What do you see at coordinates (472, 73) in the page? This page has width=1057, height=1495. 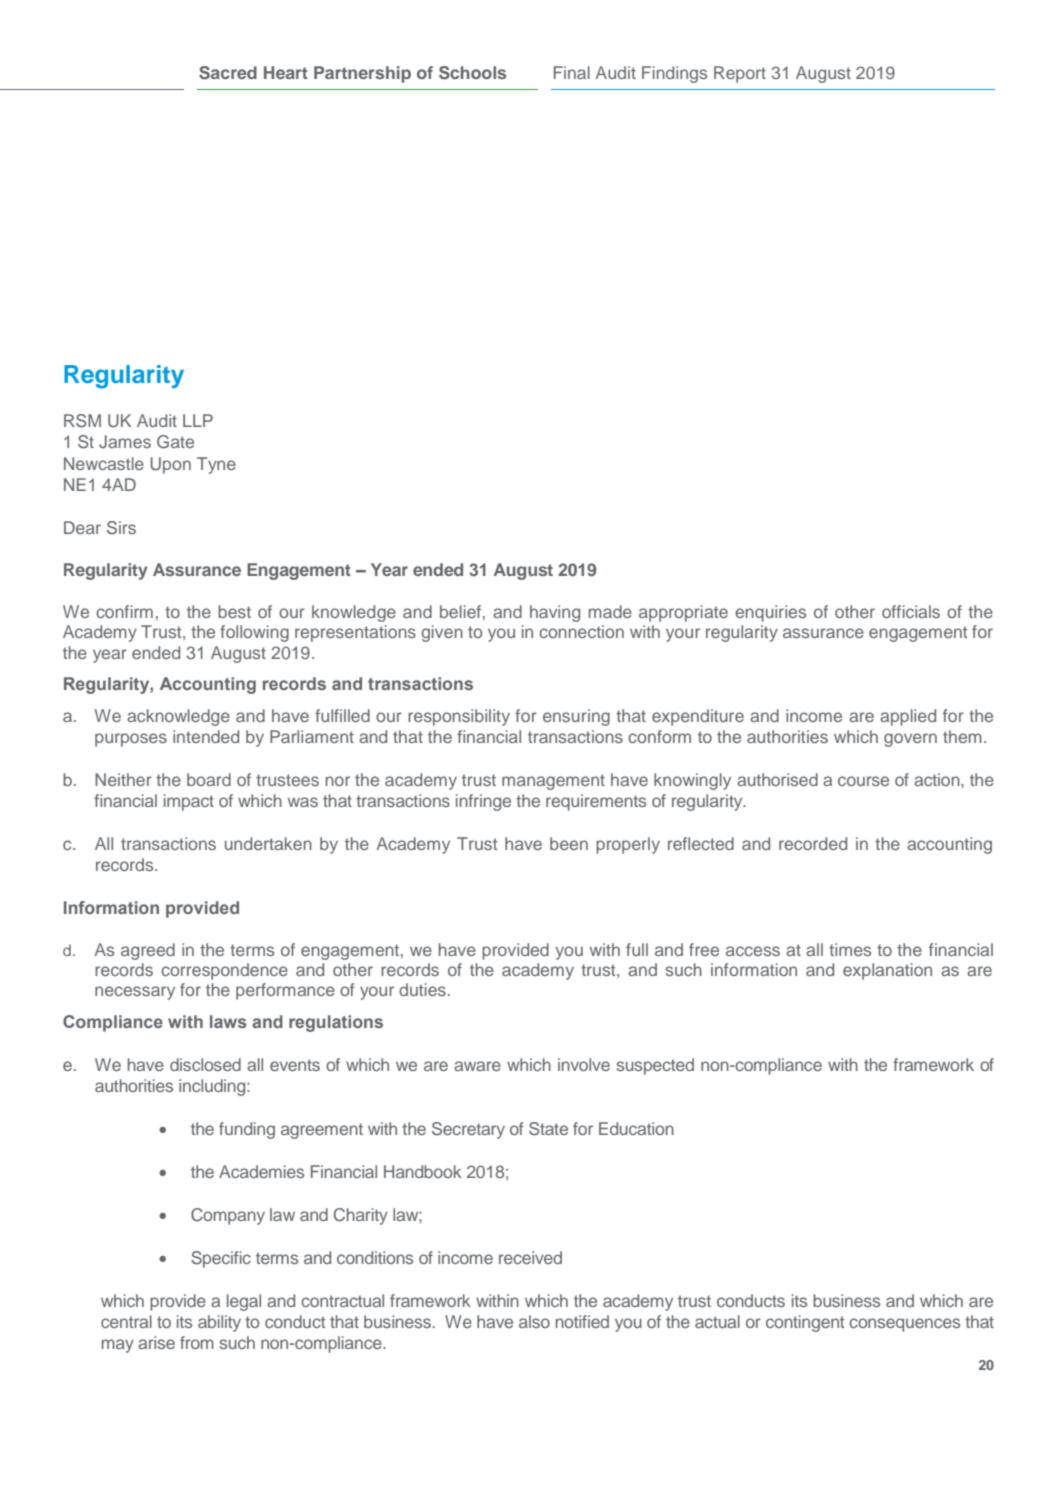 I see `Schools` at bounding box center [472, 73].
